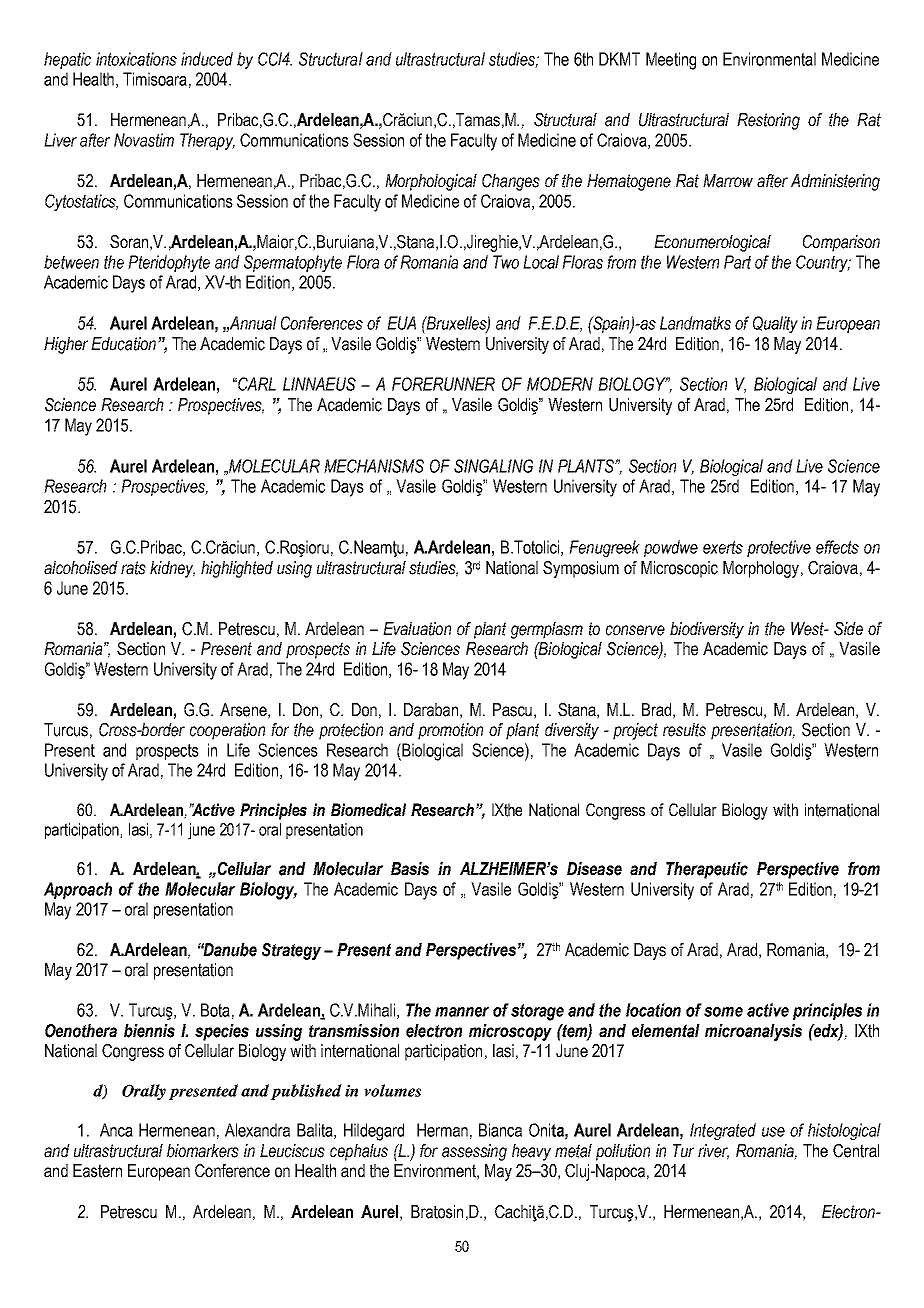  What do you see at coordinates (123, 344) in the screenshot?
I see `Education` at bounding box center [123, 344].
